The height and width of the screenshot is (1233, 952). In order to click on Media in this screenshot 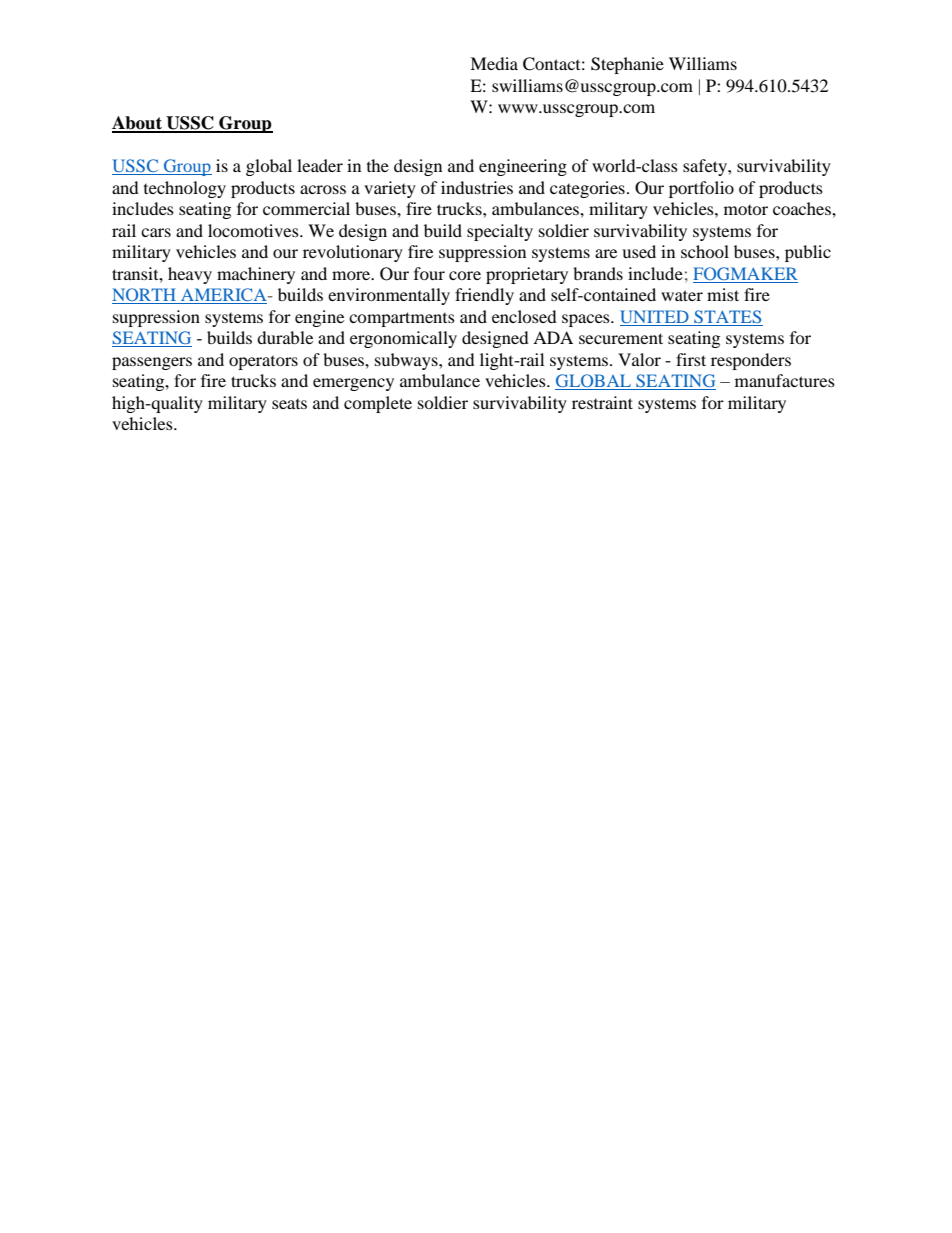, I will do `click(494, 63)`.
